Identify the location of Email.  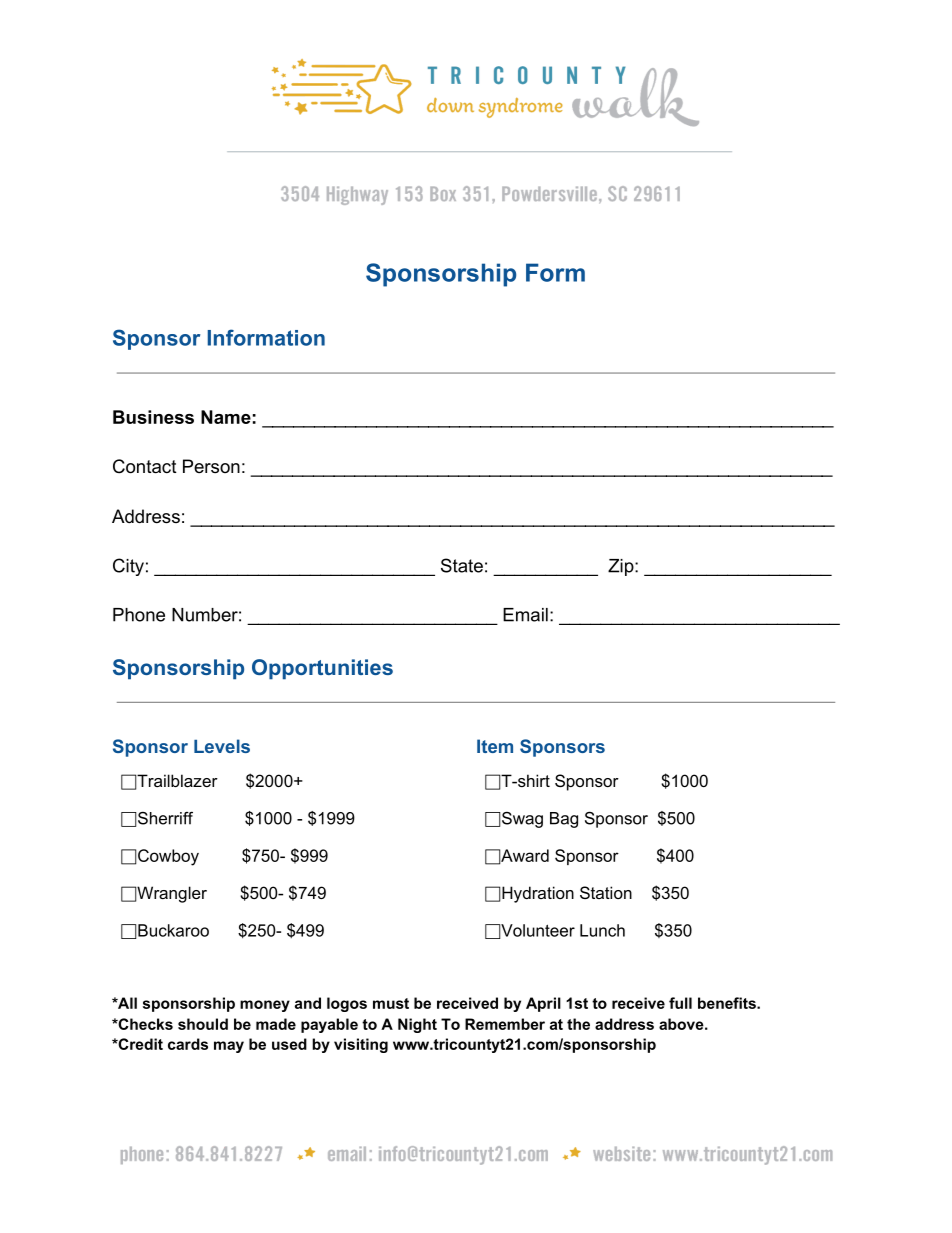
(525, 615).
